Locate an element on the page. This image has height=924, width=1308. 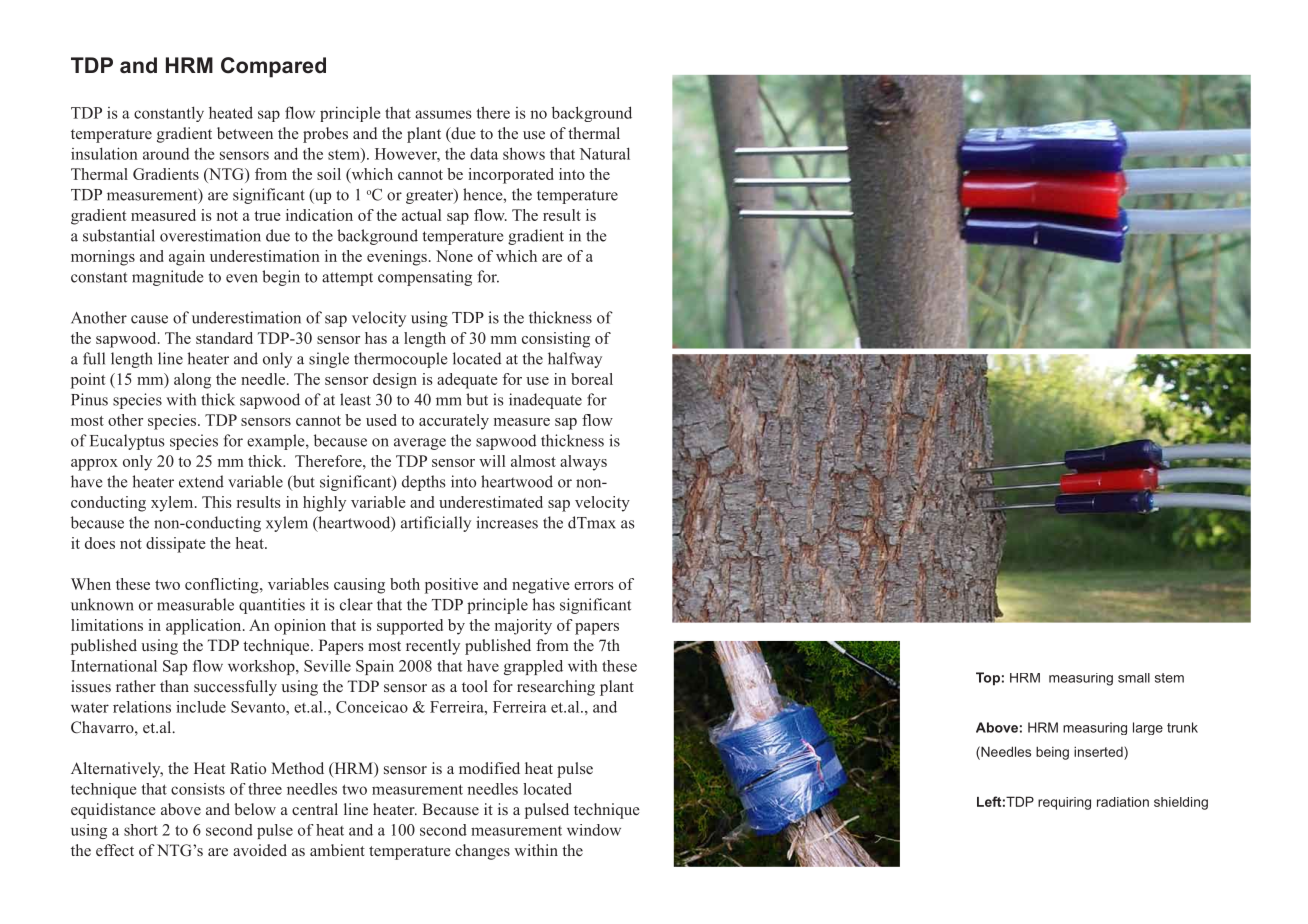
Compared is located at coordinates (273, 67).
